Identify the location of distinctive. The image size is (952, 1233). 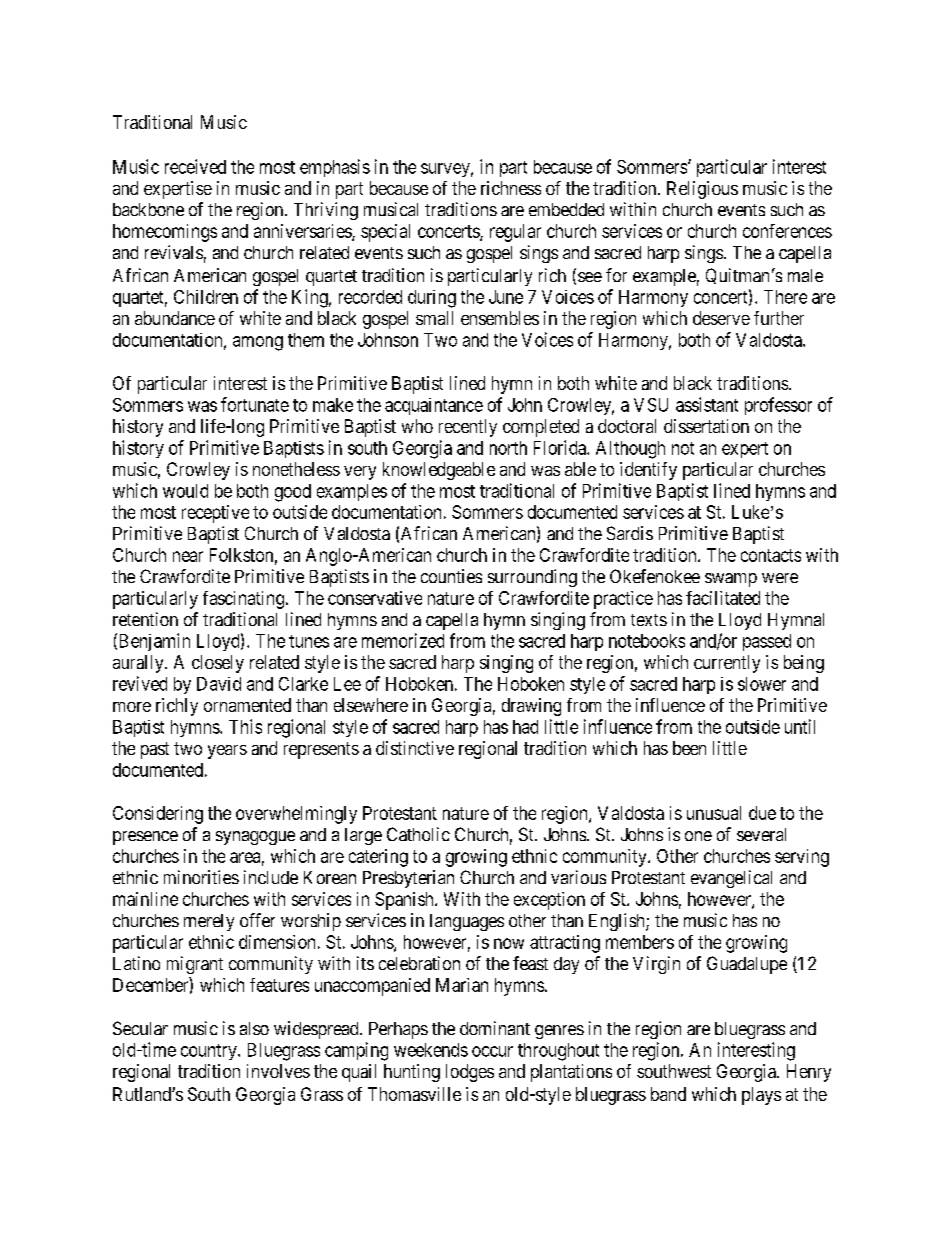
(415, 748).
